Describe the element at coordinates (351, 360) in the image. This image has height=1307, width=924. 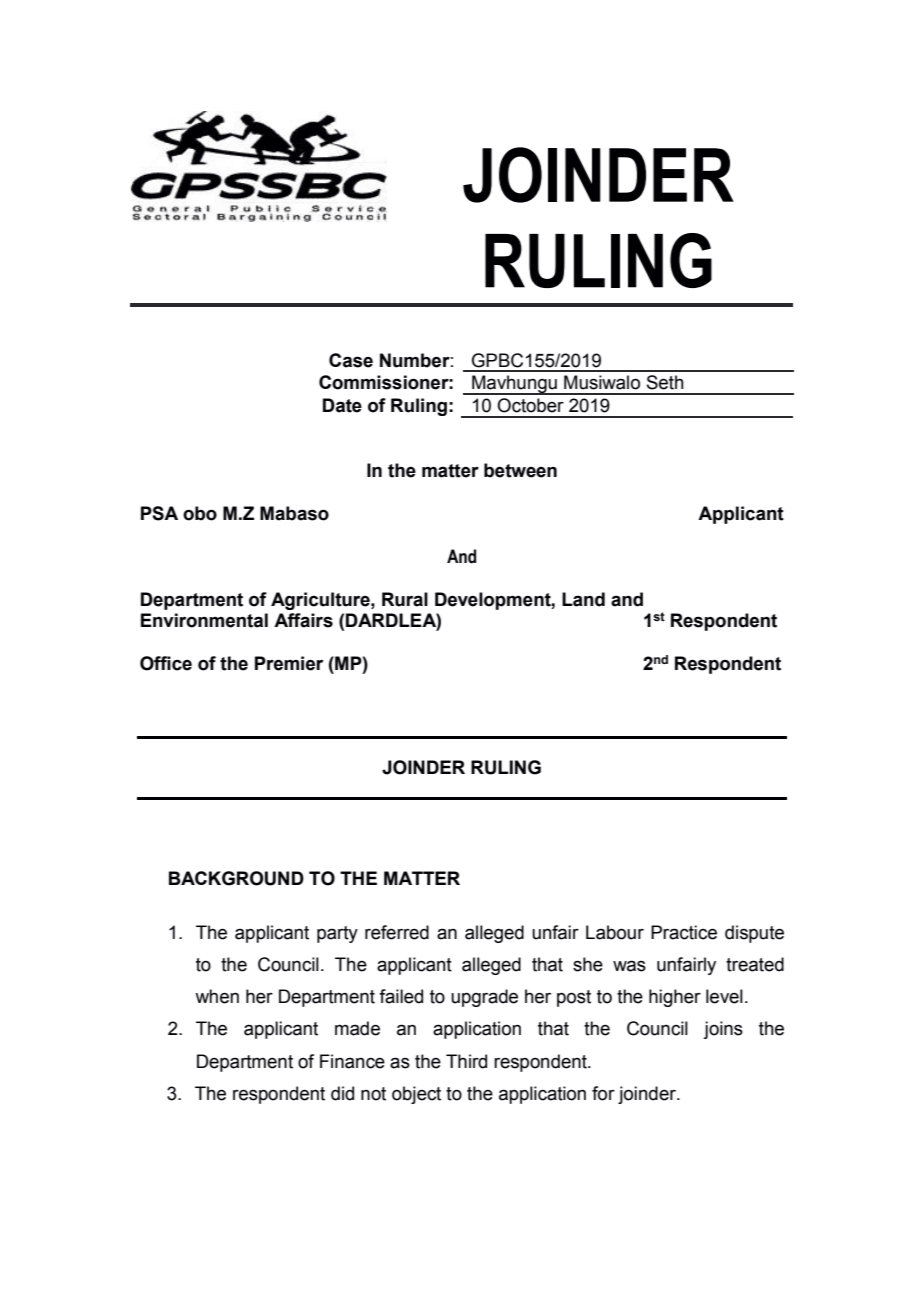
I see `Case` at that location.
